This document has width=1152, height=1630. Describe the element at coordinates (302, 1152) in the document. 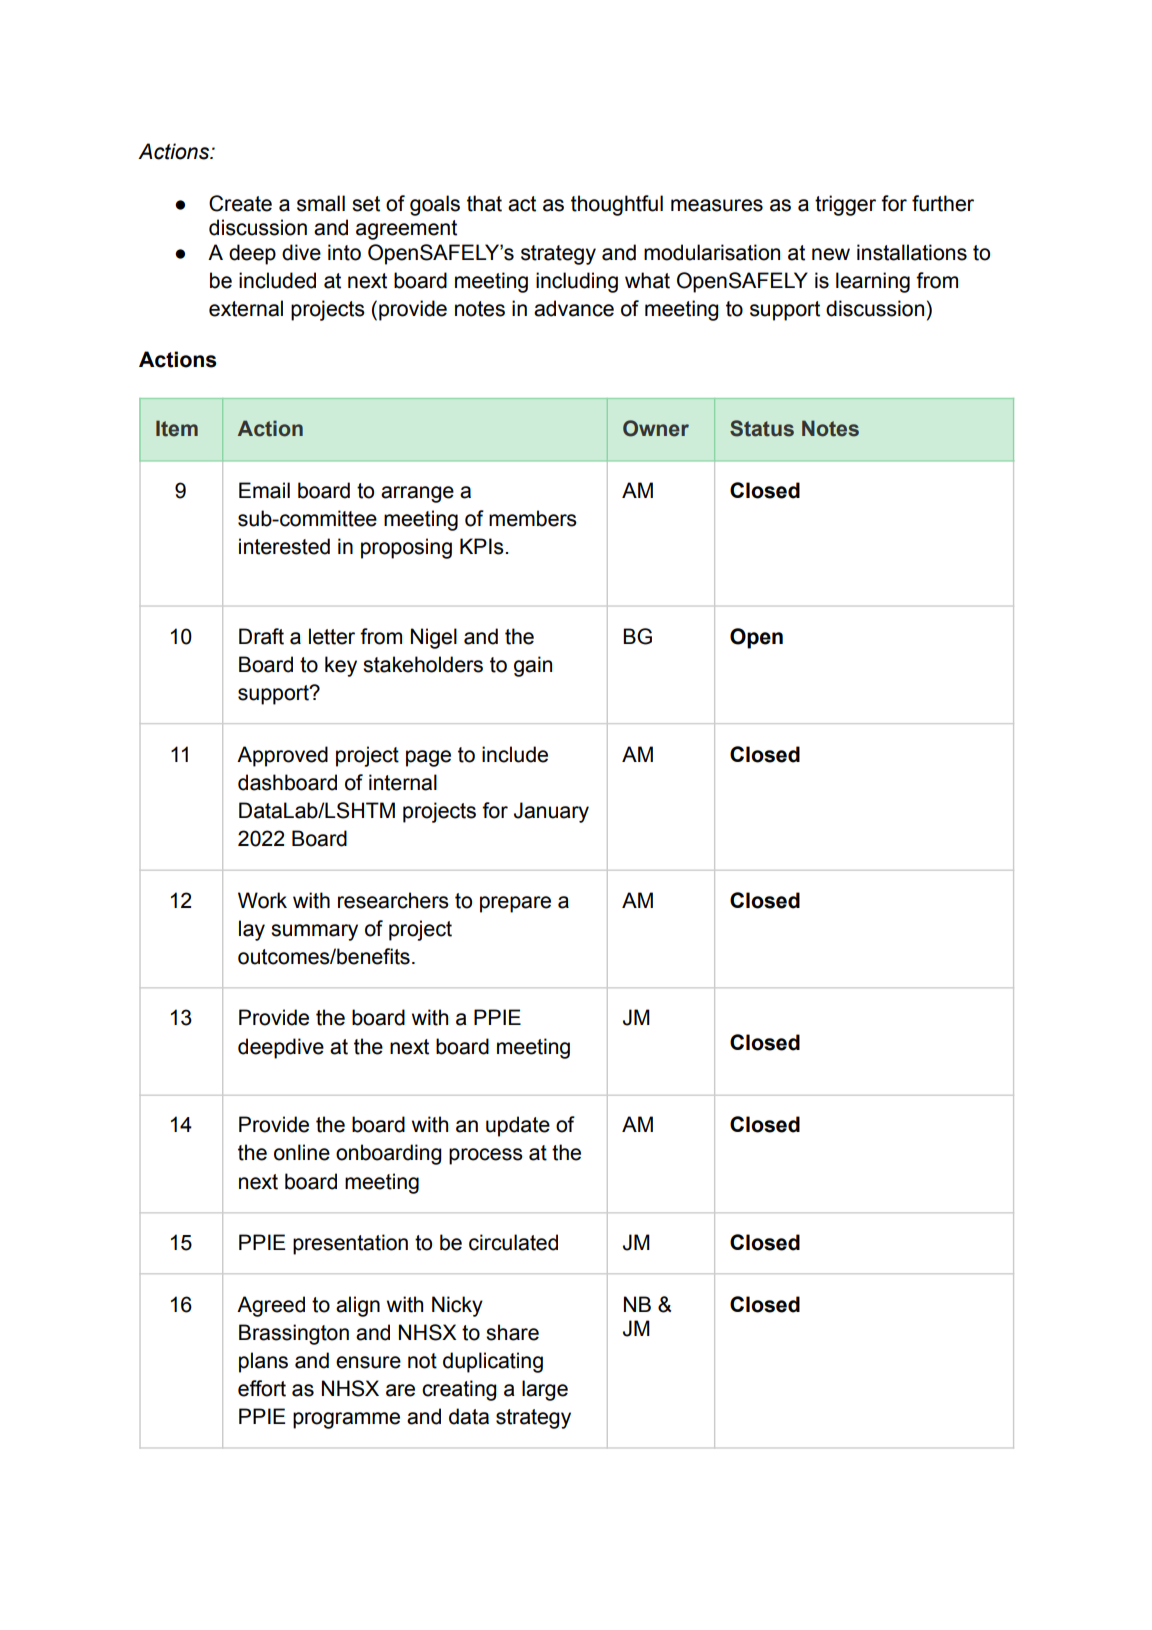

I see `online` at that location.
